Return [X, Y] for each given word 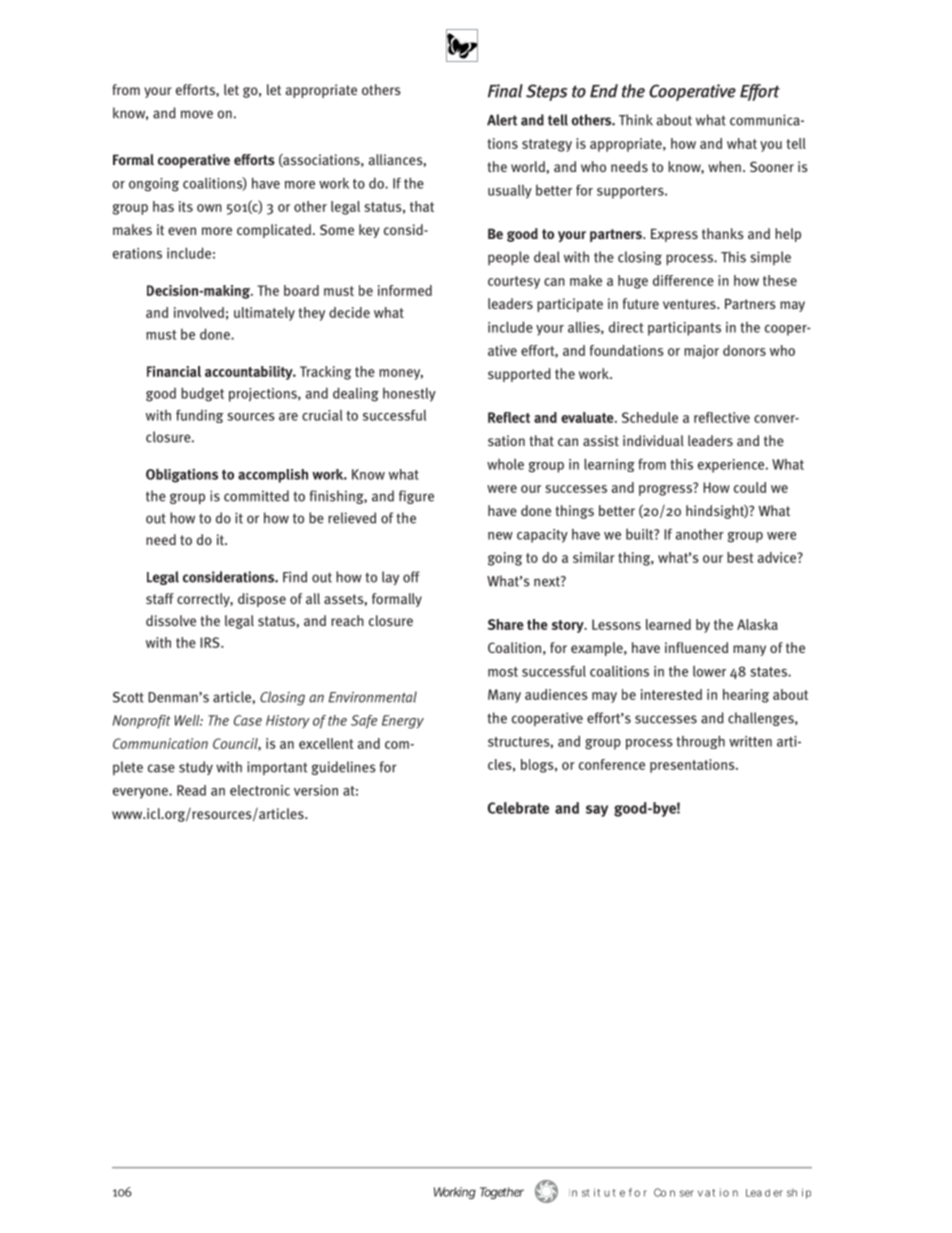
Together [502, 1193]
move [197, 114]
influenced [696, 647]
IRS [211, 642]
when [724, 166]
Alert [502, 120]
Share [506, 624]
